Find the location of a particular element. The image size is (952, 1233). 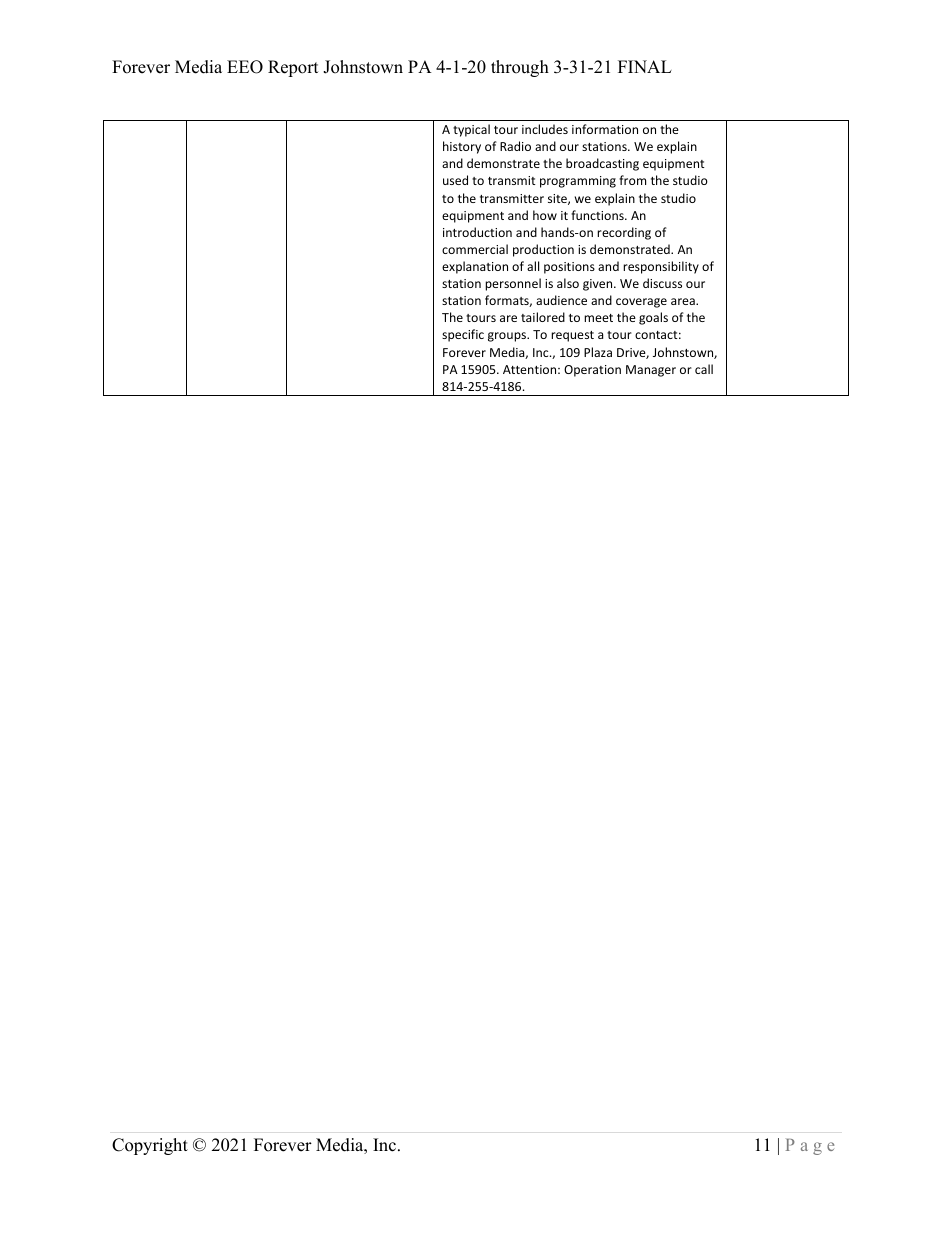

groups is located at coordinates (508, 337).
